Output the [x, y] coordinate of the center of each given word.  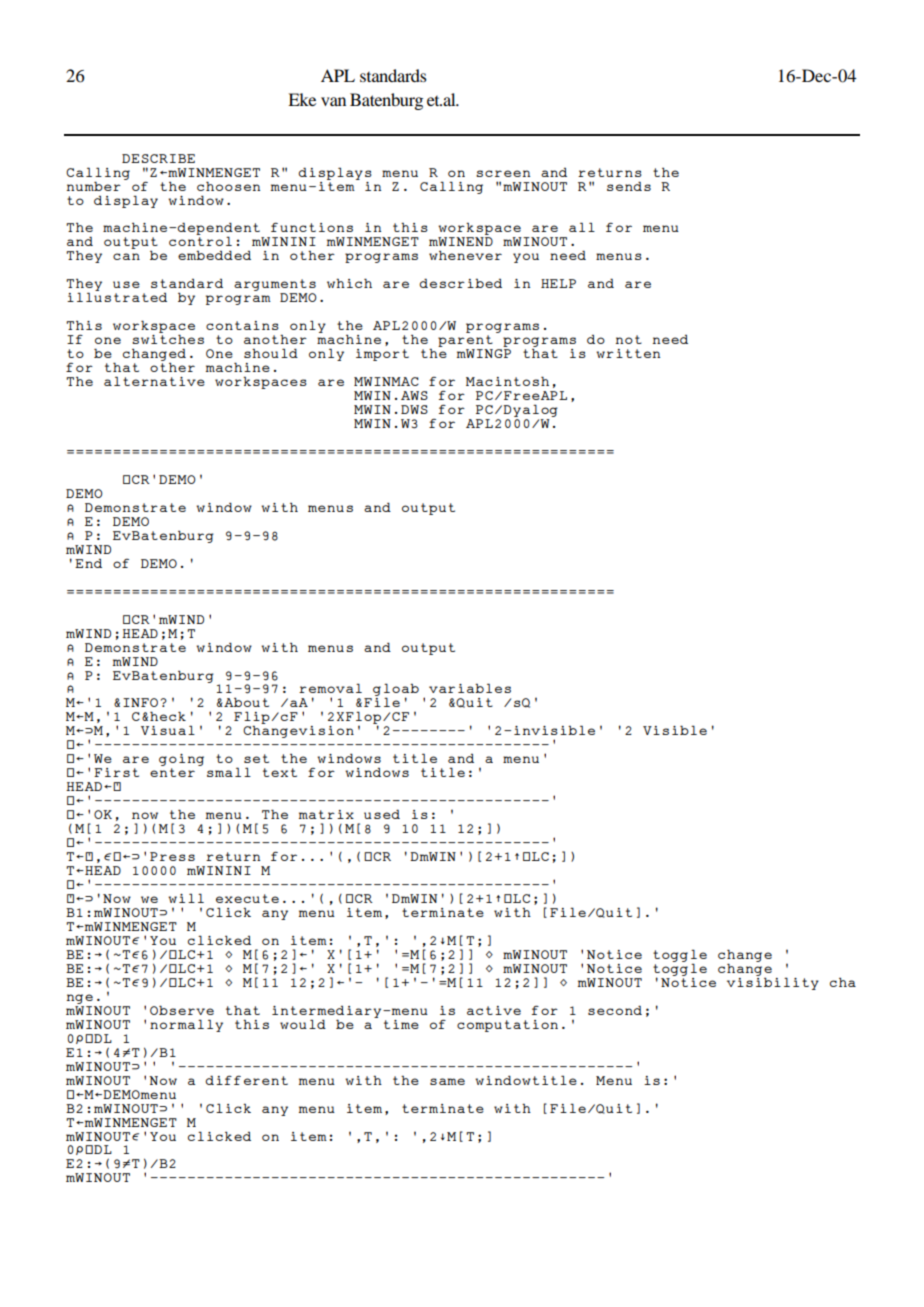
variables [470, 688]
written [628, 353]
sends [629, 186]
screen [503, 173]
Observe [182, 1010]
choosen [228, 186]
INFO [140, 702]
